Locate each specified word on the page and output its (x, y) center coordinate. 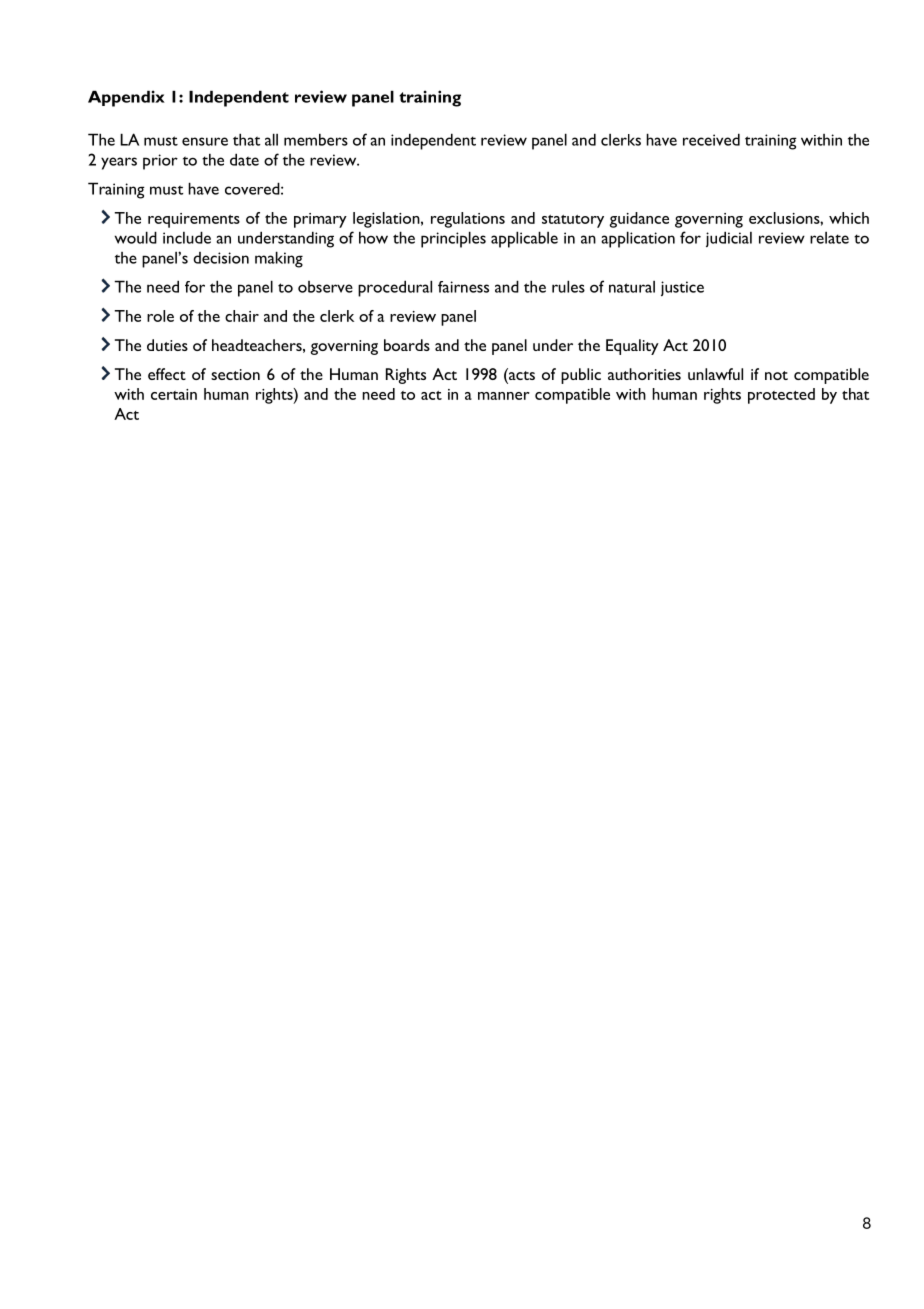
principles (453, 239)
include (187, 237)
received (711, 139)
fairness (463, 287)
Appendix (126, 98)
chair (242, 316)
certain (174, 394)
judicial (729, 239)
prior (160, 162)
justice (682, 288)
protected (781, 396)
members (316, 139)
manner (504, 396)
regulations (468, 220)
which (849, 218)
